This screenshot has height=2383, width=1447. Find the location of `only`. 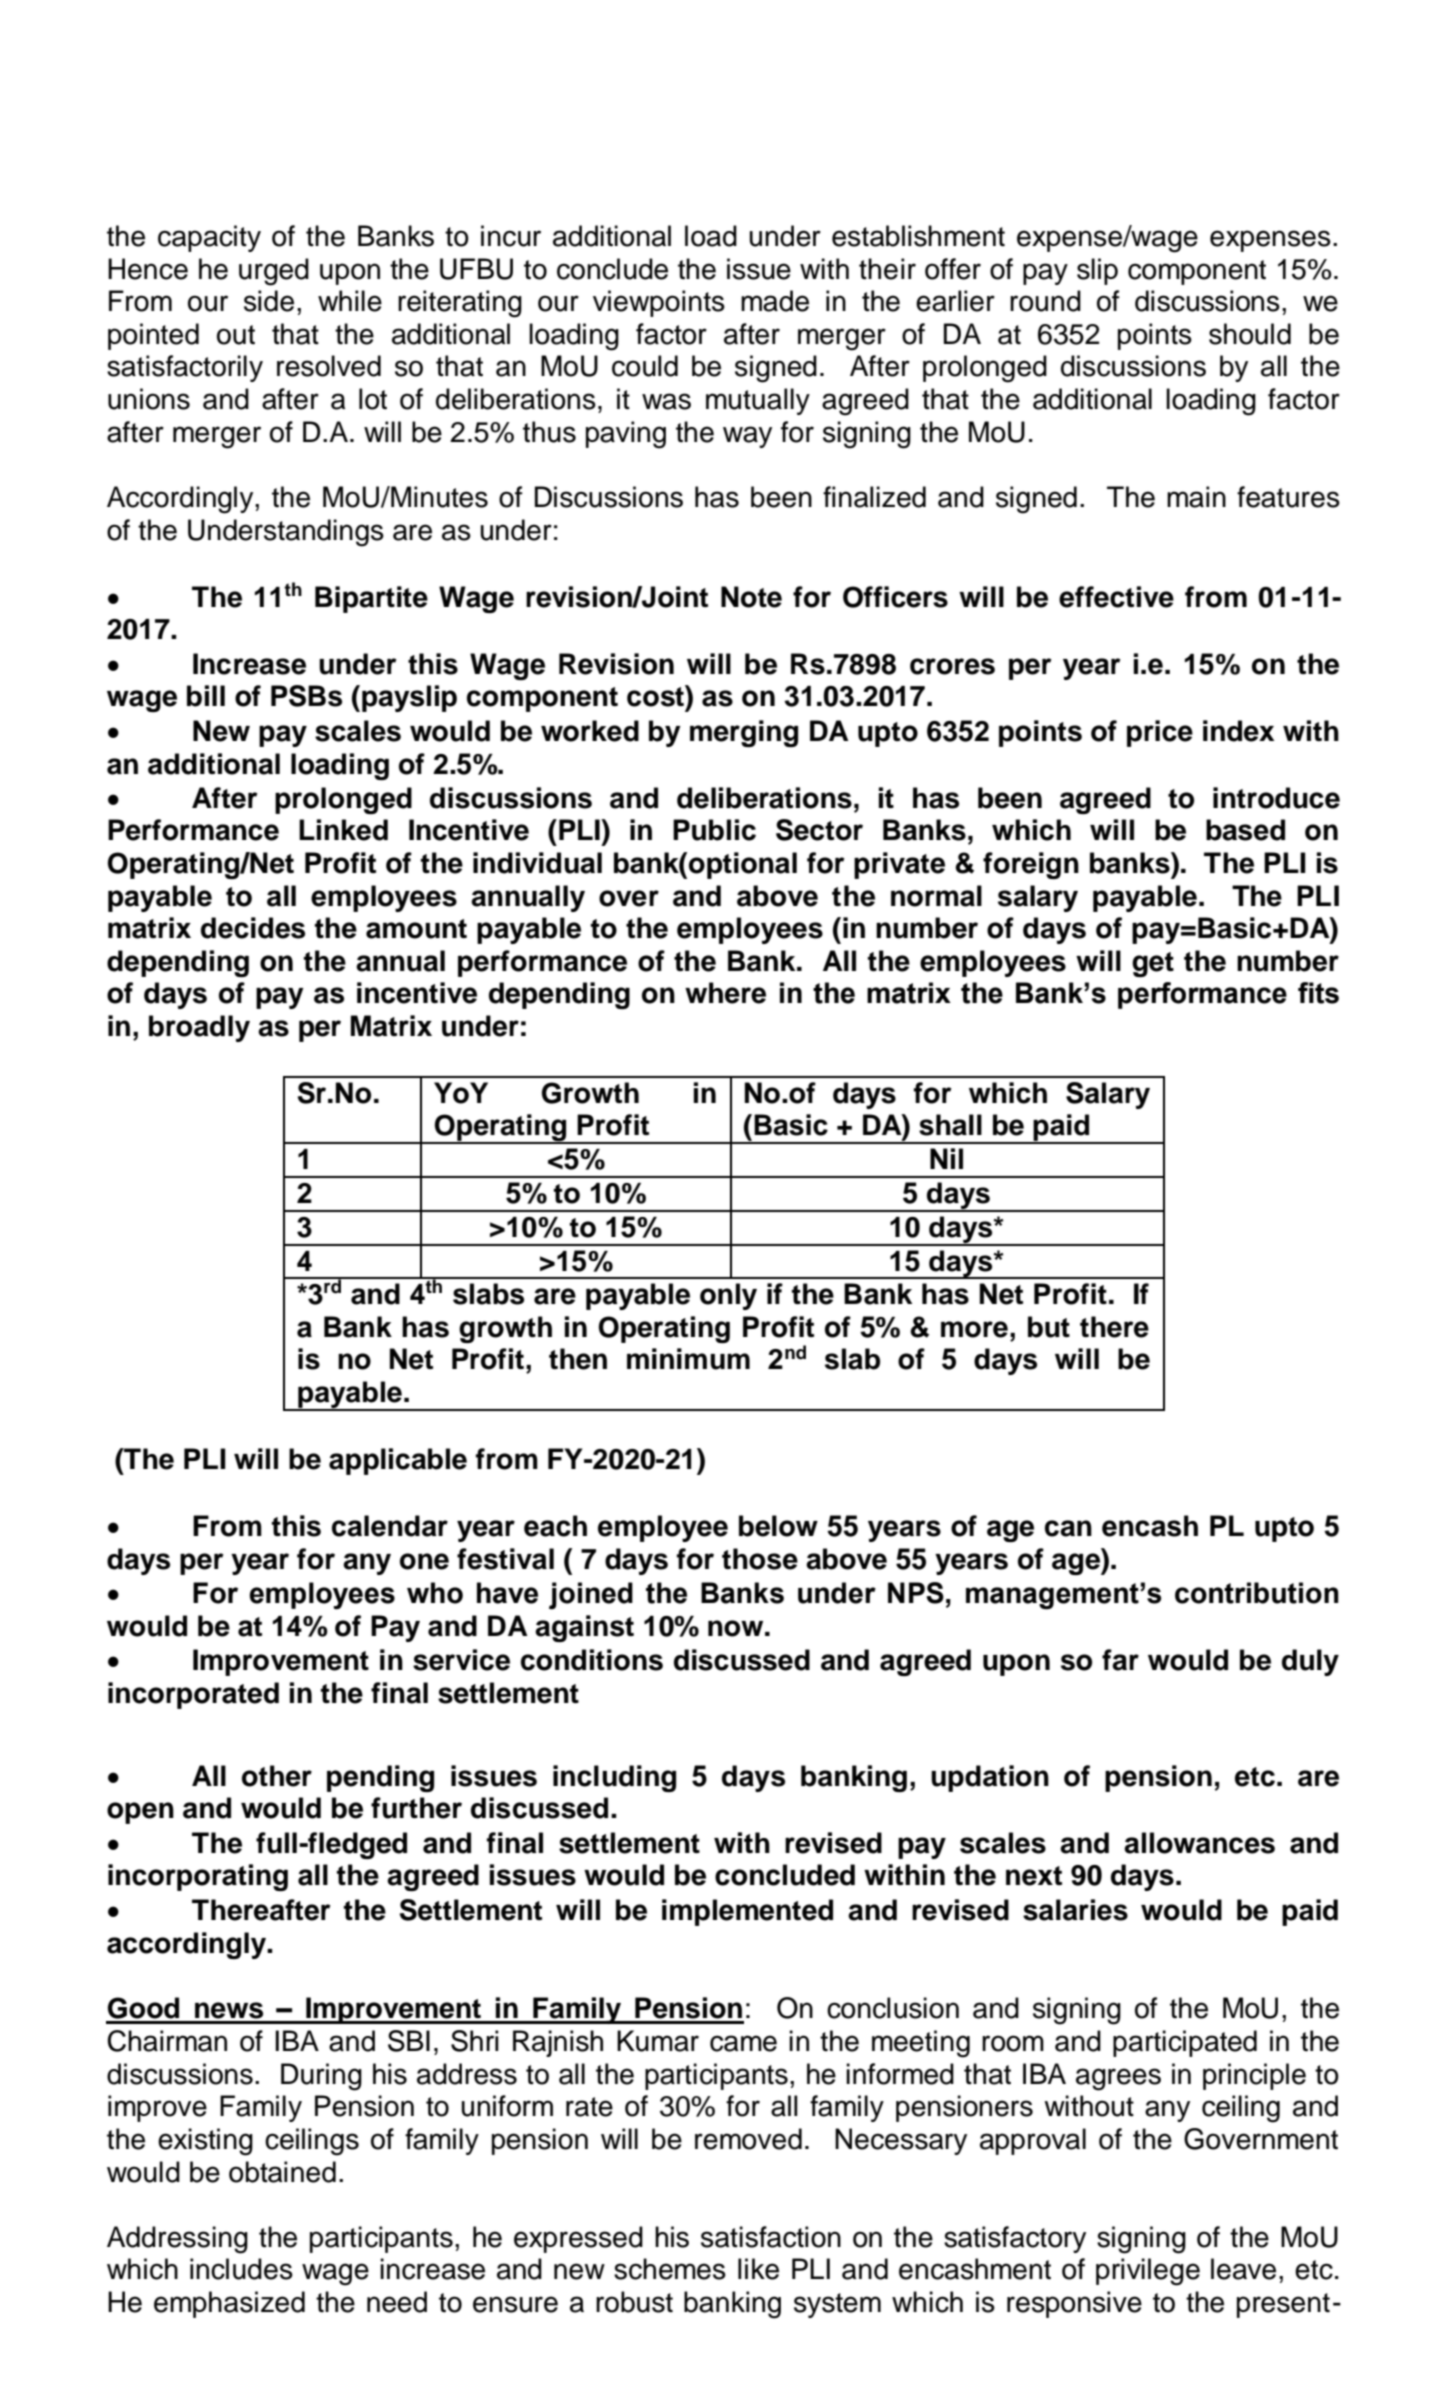

only is located at coordinates (728, 1296).
